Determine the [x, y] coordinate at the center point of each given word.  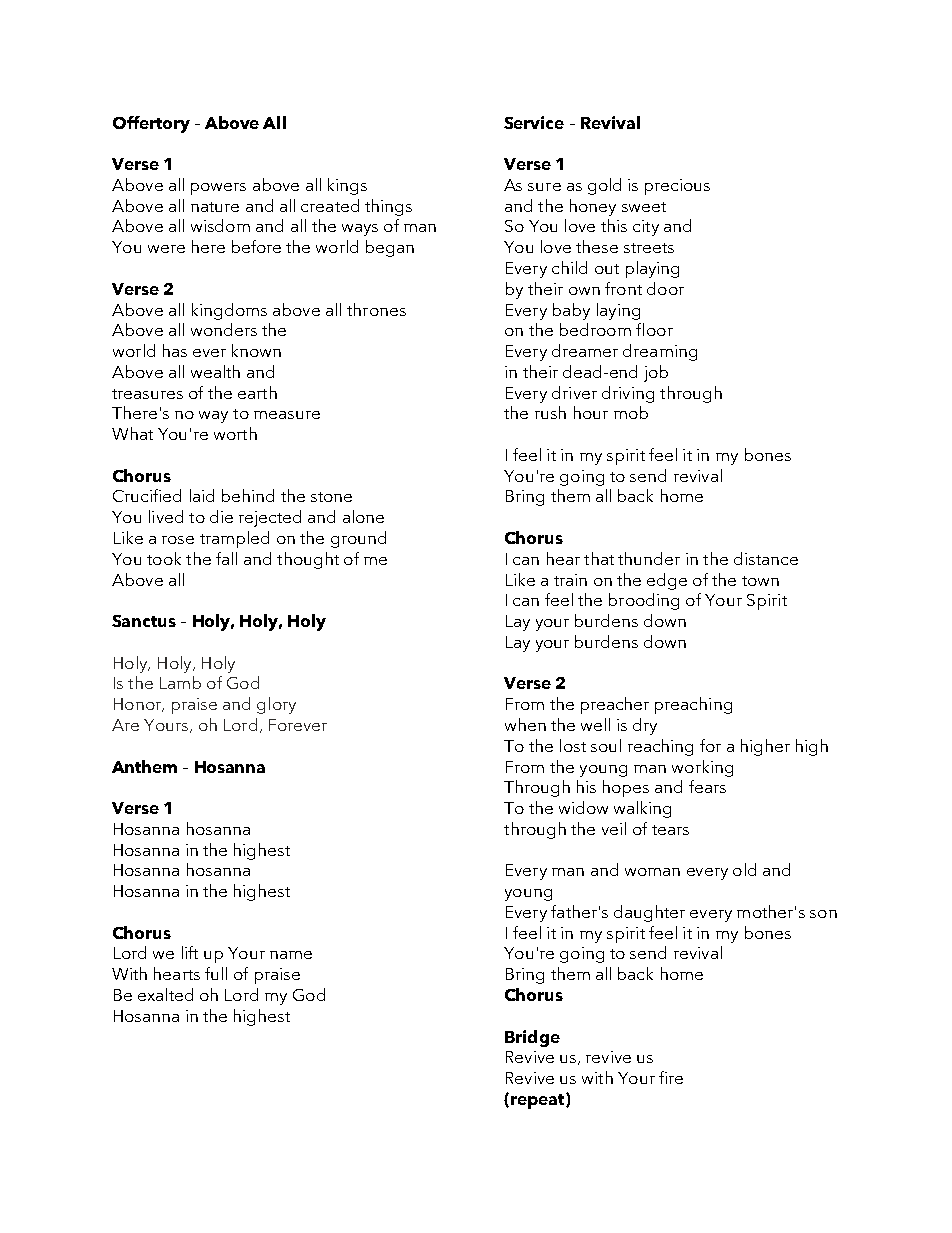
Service [534, 122]
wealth [215, 371]
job [656, 373]
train [570, 580]
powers [218, 189]
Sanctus [144, 621]
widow [583, 807]
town [760, 581]
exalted [165, 994]
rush [550, 412]
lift [190, 952]
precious [677, 187]
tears [670, 830]
